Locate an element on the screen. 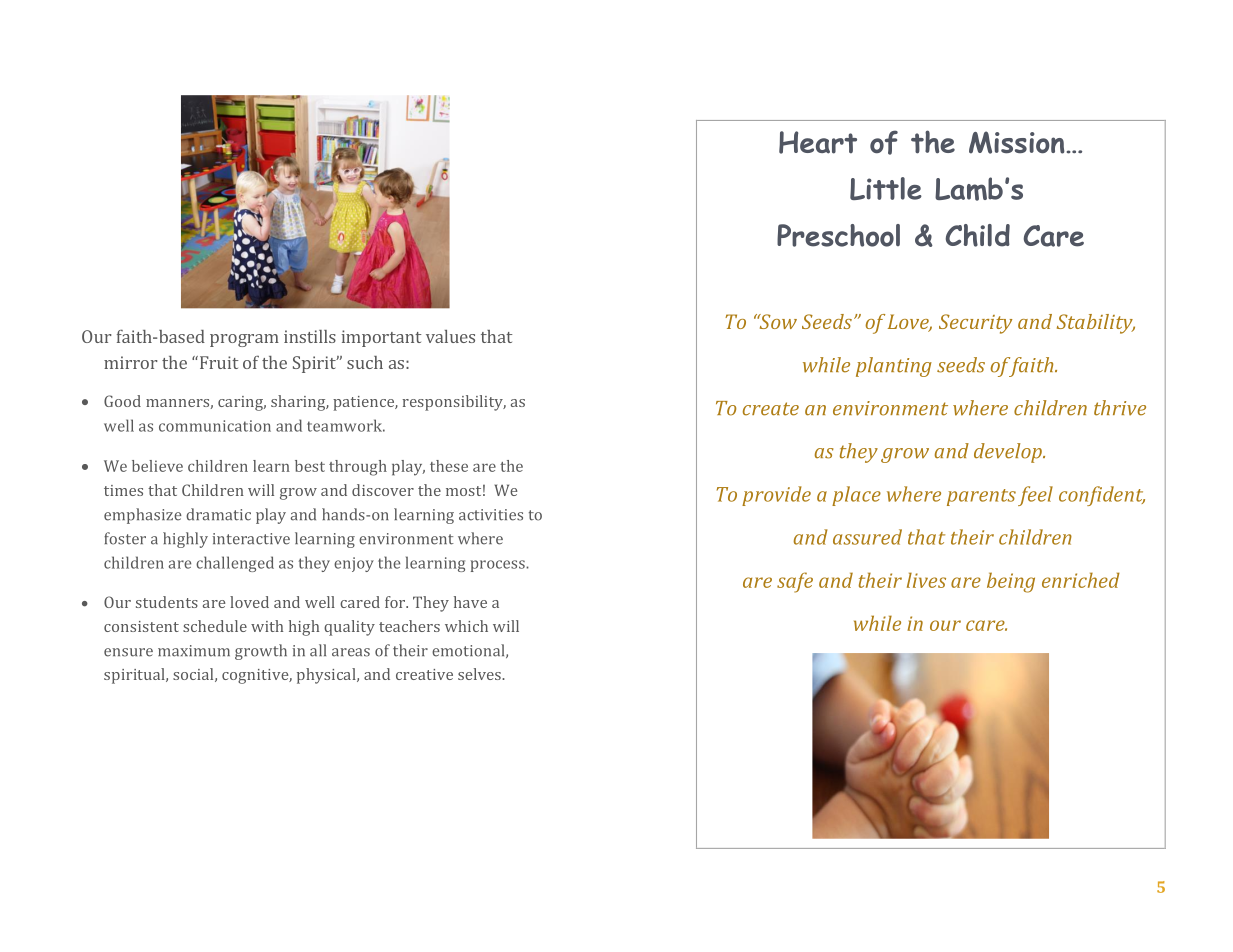 Image resolution: width=1233 pixels, height=952 pixels. Sow is located at coordinates (777, 321).
